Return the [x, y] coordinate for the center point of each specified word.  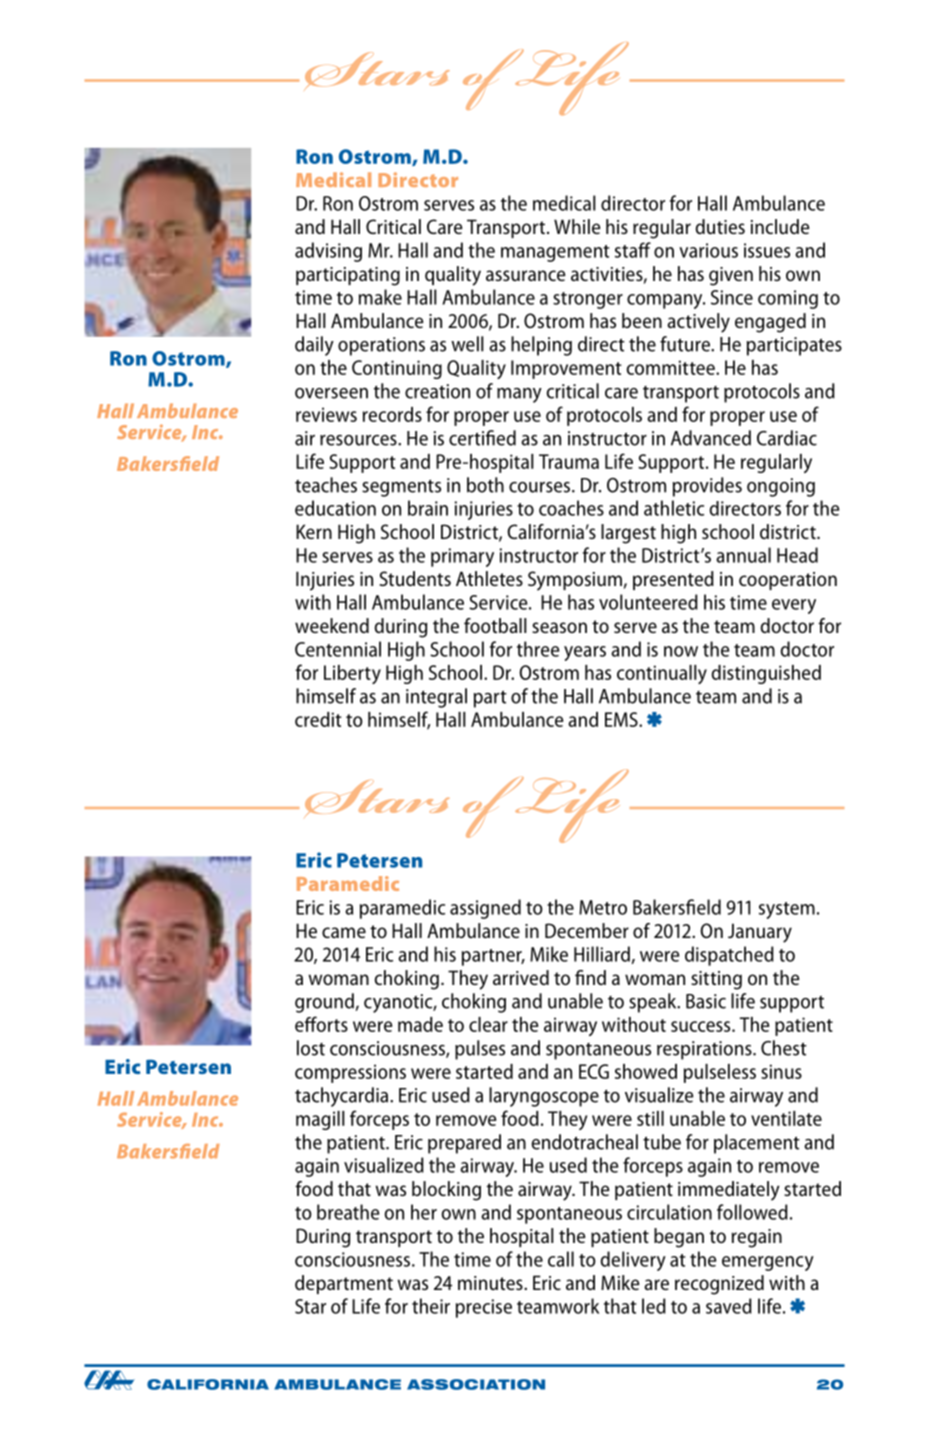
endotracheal [584, 1142]
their [431, 1306]
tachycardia [341, 1097]
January [760, 933]
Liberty [352, 674]
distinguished [766, 674]
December [587, 930]
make [380, 297]
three [538, 649]
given [731, 276]
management [555, 253]
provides [707, 487]
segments [401, 488]
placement [757, 1144]
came [344, 932]
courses [541, 487]
